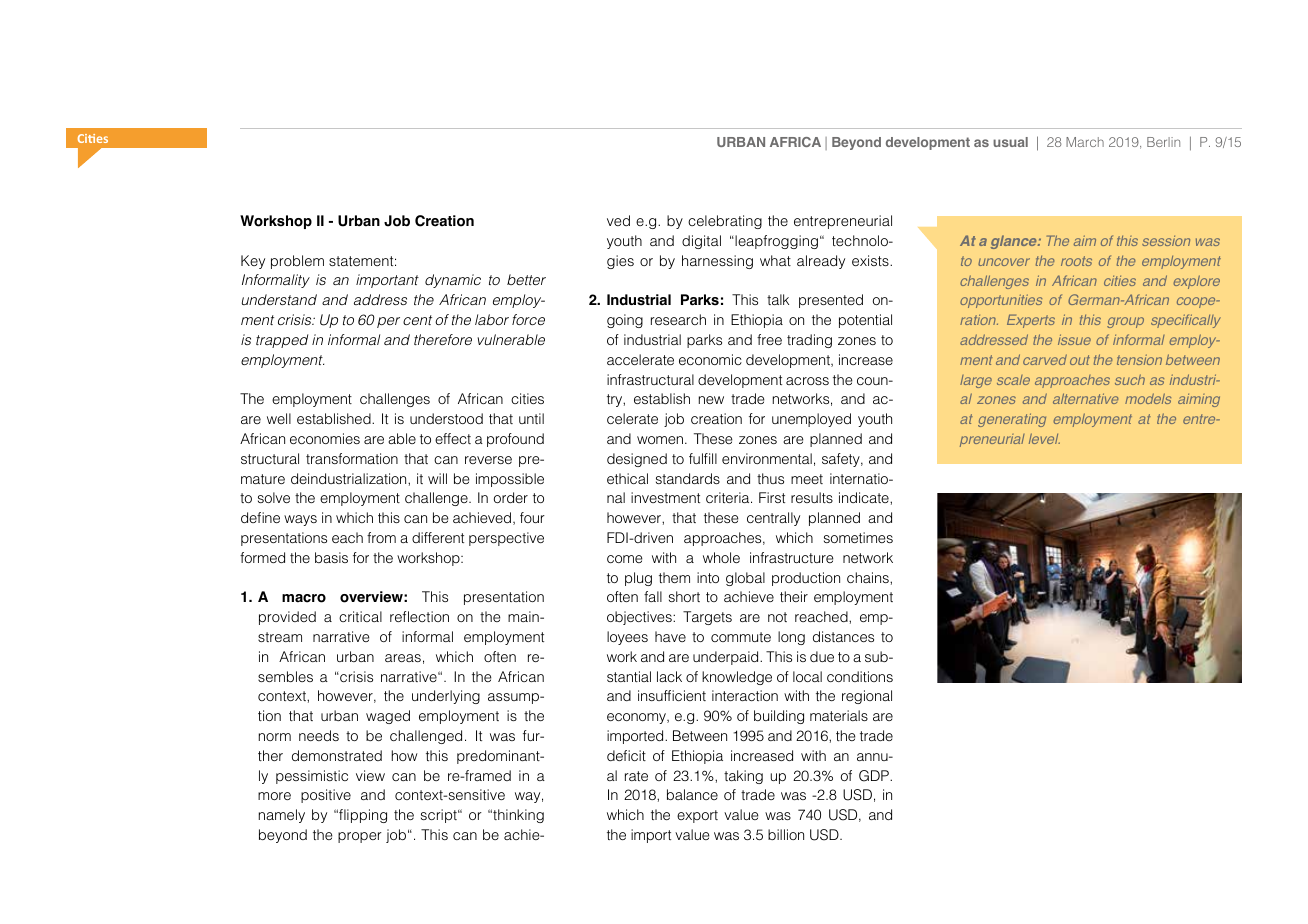 The height and width of the screenshot is (924, 1308). I want to click on free, so click(769, 339).
